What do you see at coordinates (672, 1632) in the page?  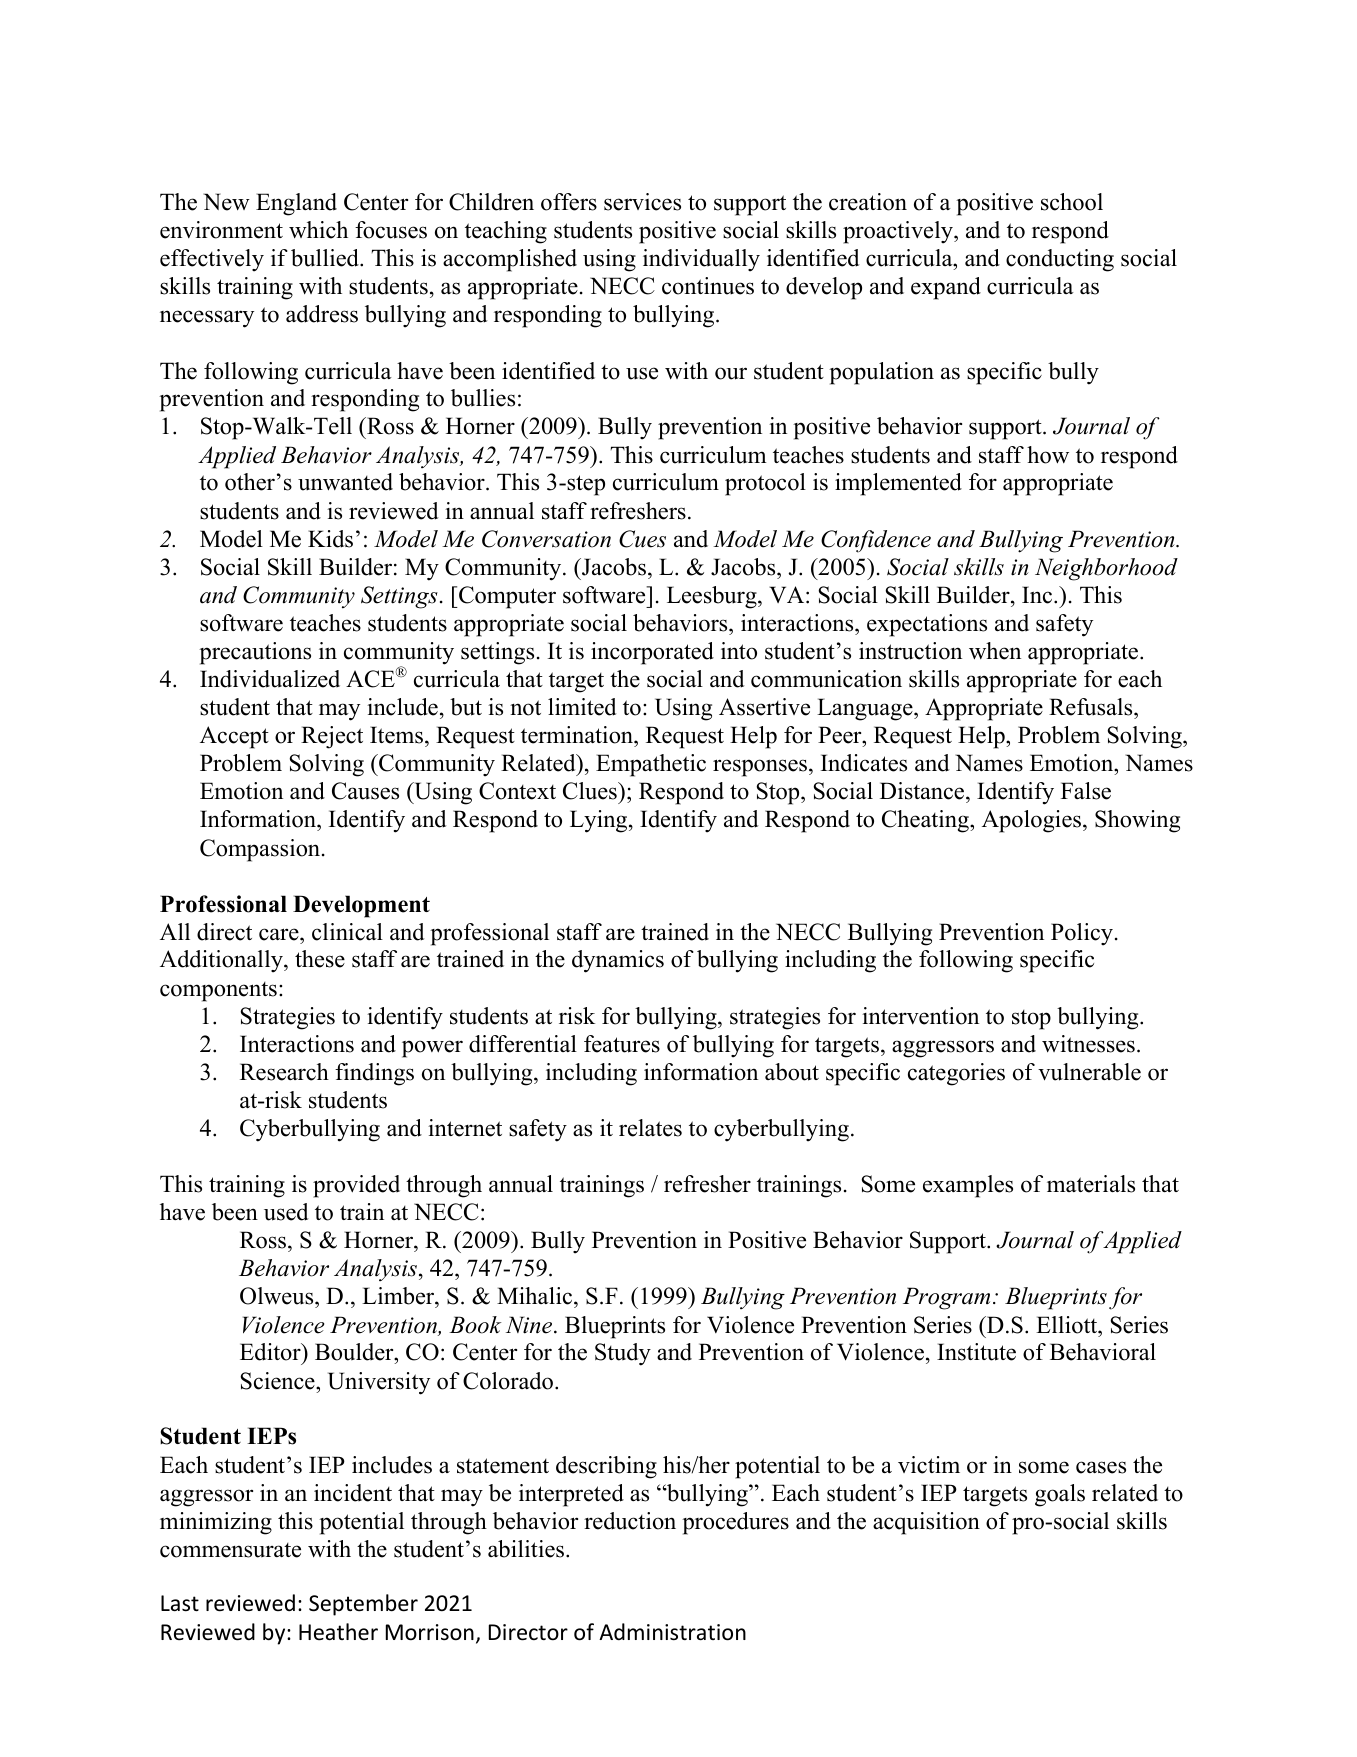 I see `Administration` at bounding box center [672, 1632].
